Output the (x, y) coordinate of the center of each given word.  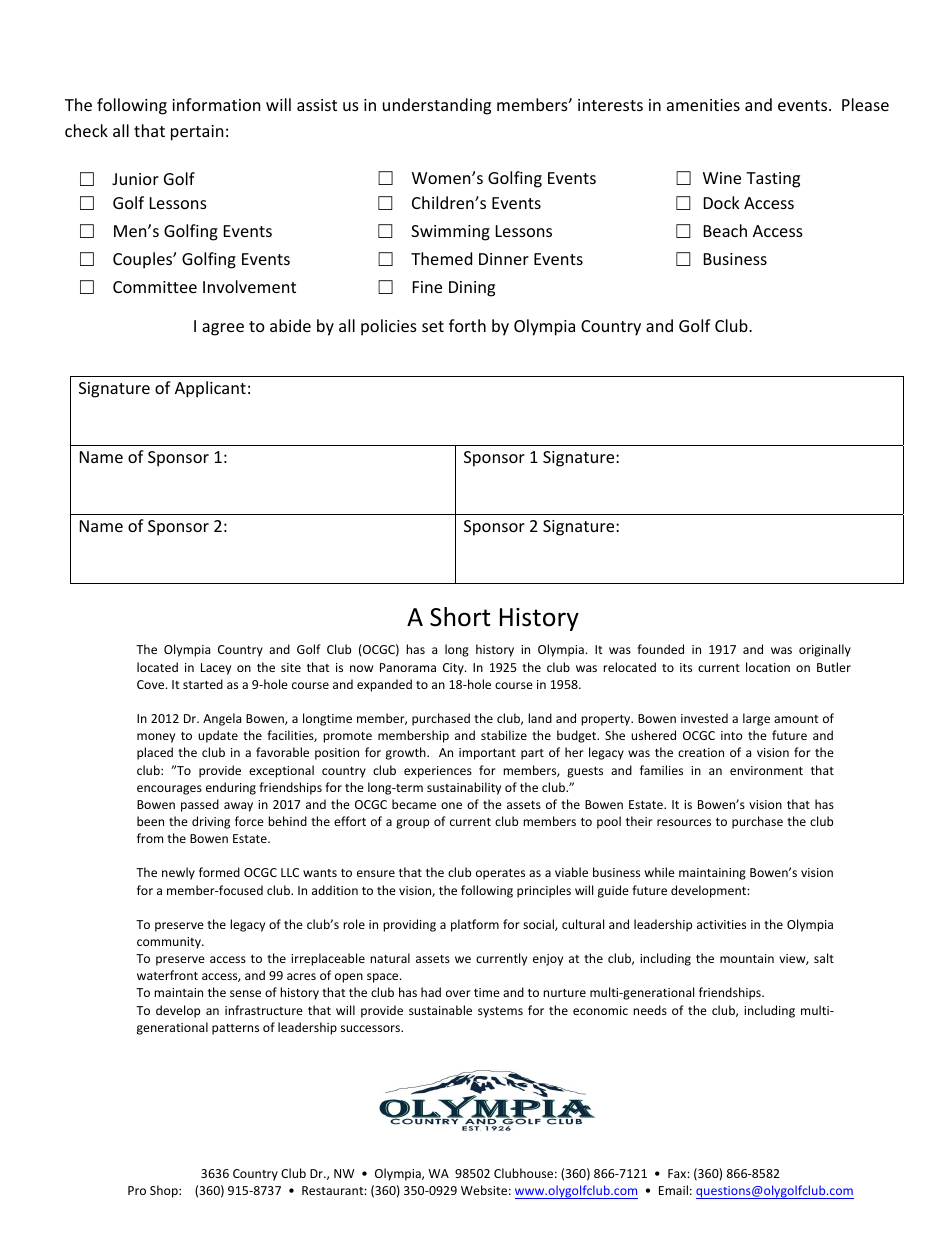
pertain (197, 133)
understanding (437, 106)
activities (721, 924)
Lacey (216, 669)
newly (178, 873)
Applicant (210, 389)
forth (467, 325)
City (454, 669)
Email (673, 1190)
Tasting (773, 180)
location (768, 667)
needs (650, 1010)
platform (475, 925)
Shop (165, 1191)
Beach (725, 230)
